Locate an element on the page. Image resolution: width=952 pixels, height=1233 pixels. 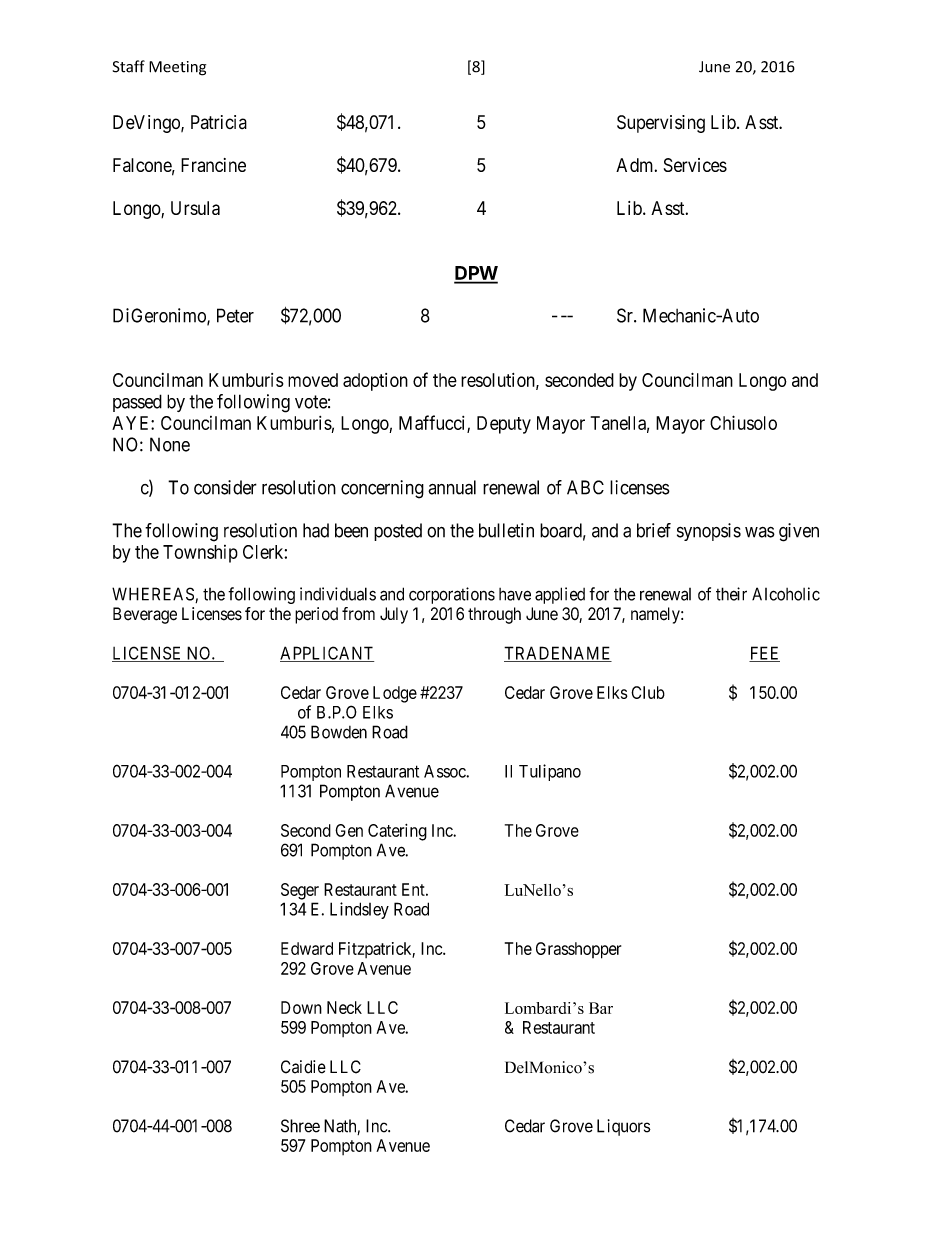
Peter is located at coordinates (235, 315).
